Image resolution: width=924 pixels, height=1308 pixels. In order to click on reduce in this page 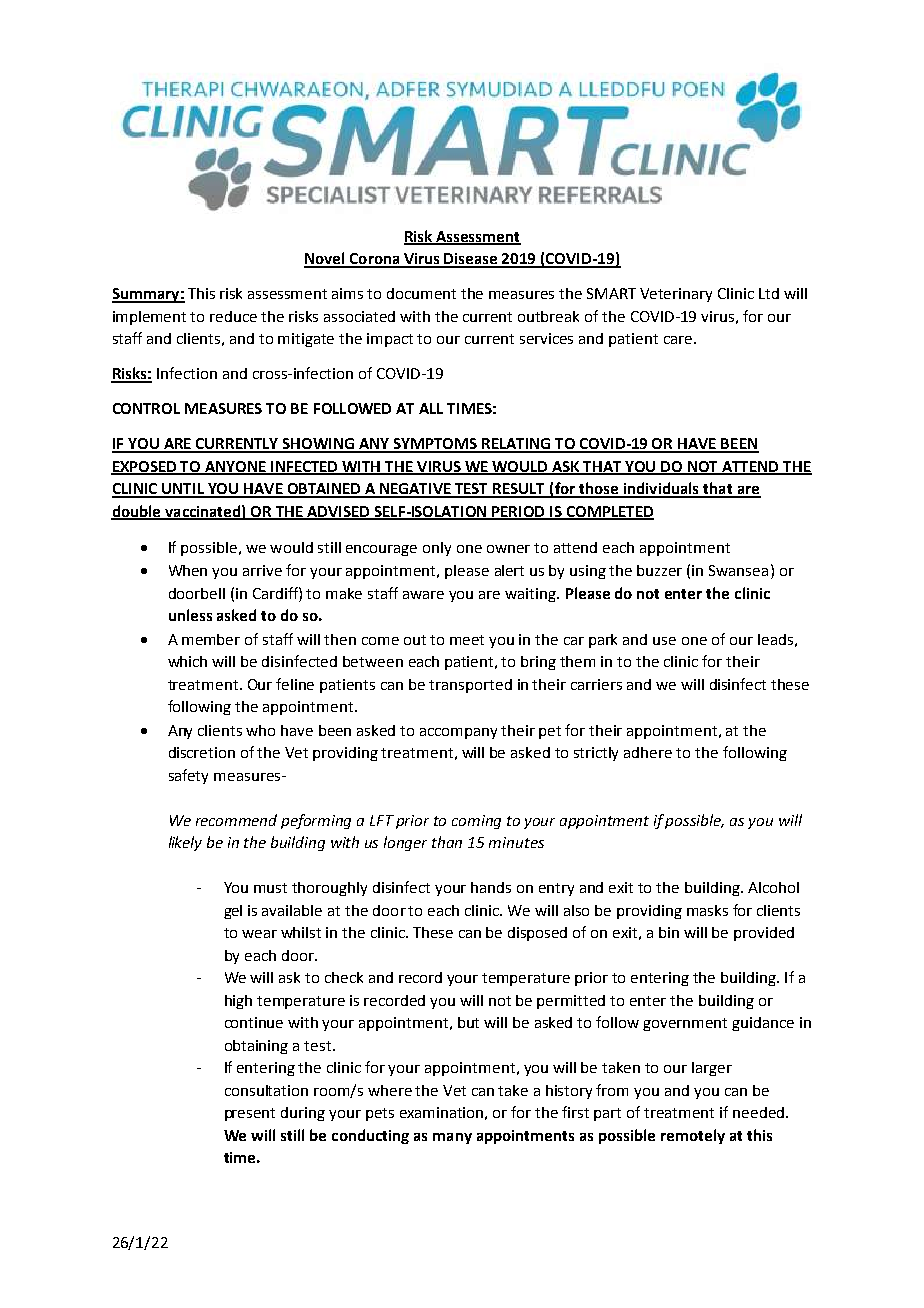, I will do `click(233, 316)`.
